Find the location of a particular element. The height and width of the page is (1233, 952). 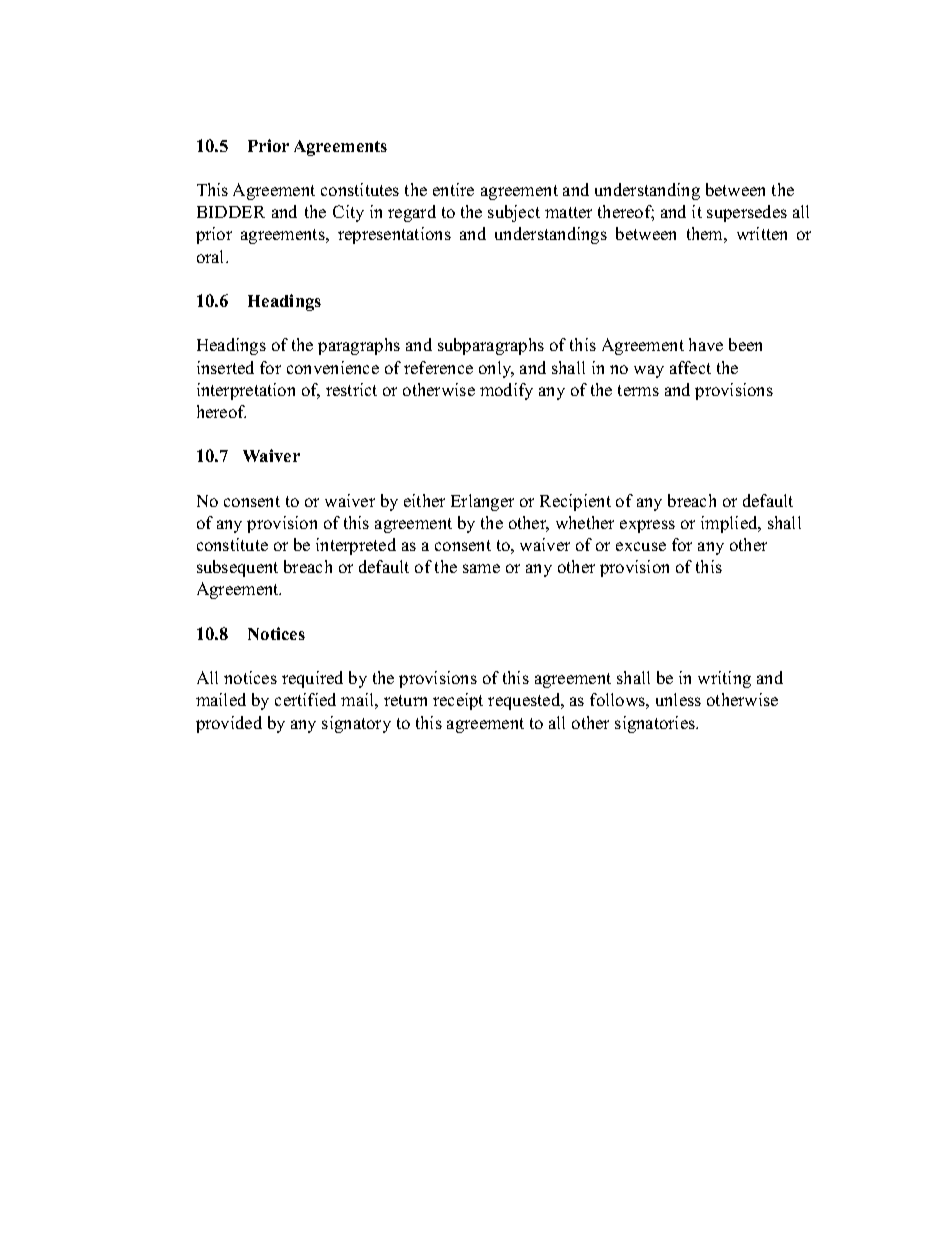

only is located at coordinates (496, 369).
